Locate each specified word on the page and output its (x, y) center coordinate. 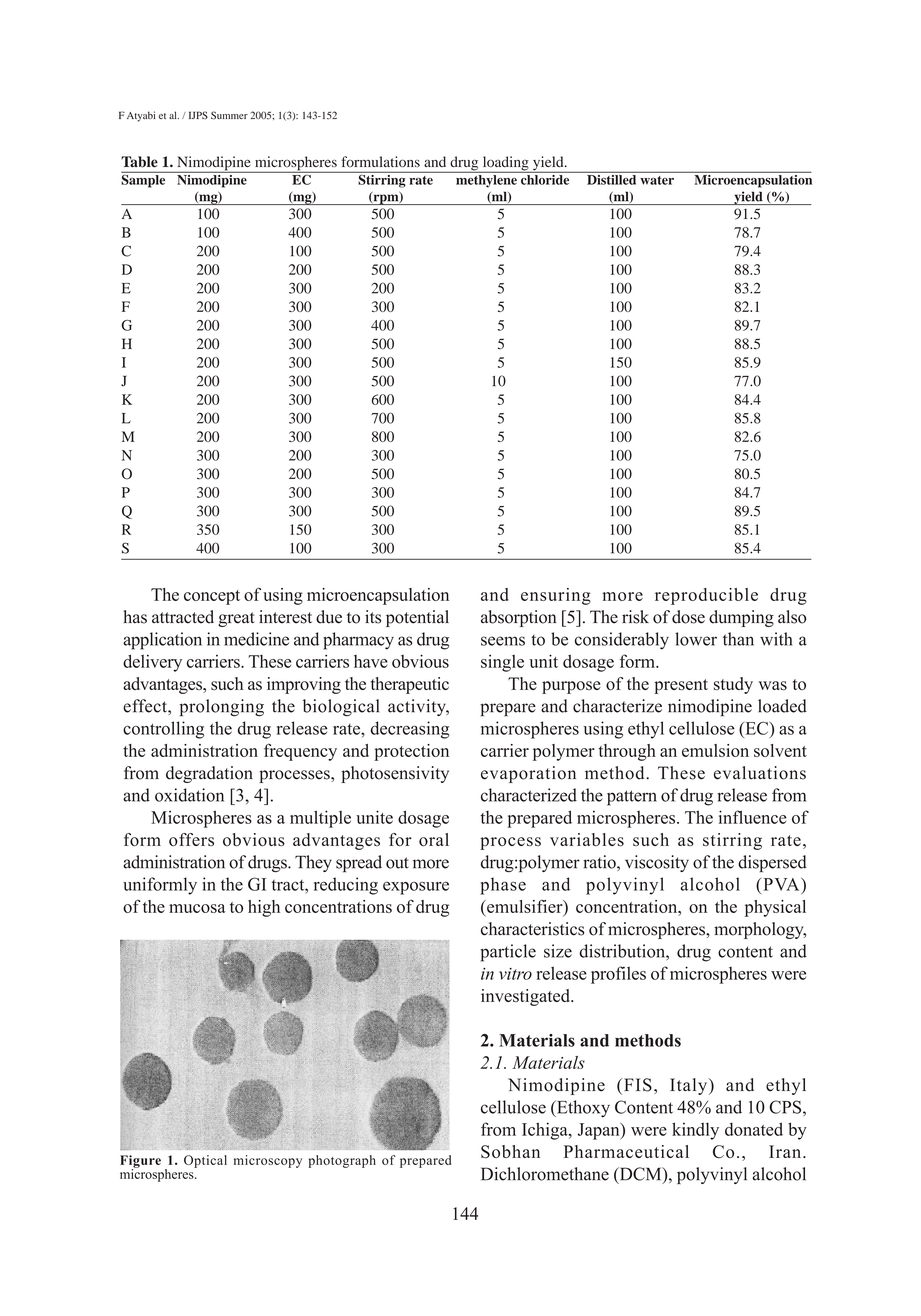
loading (505, 164)
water (657, 180)
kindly (695, 1131)
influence (753, 817)
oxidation (189, 795)
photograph (342, 1161)
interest (285, 617)
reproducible (706, 596)
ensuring (556, 596)
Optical (205, 1161)
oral (434, 840)
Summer (229, 115)
